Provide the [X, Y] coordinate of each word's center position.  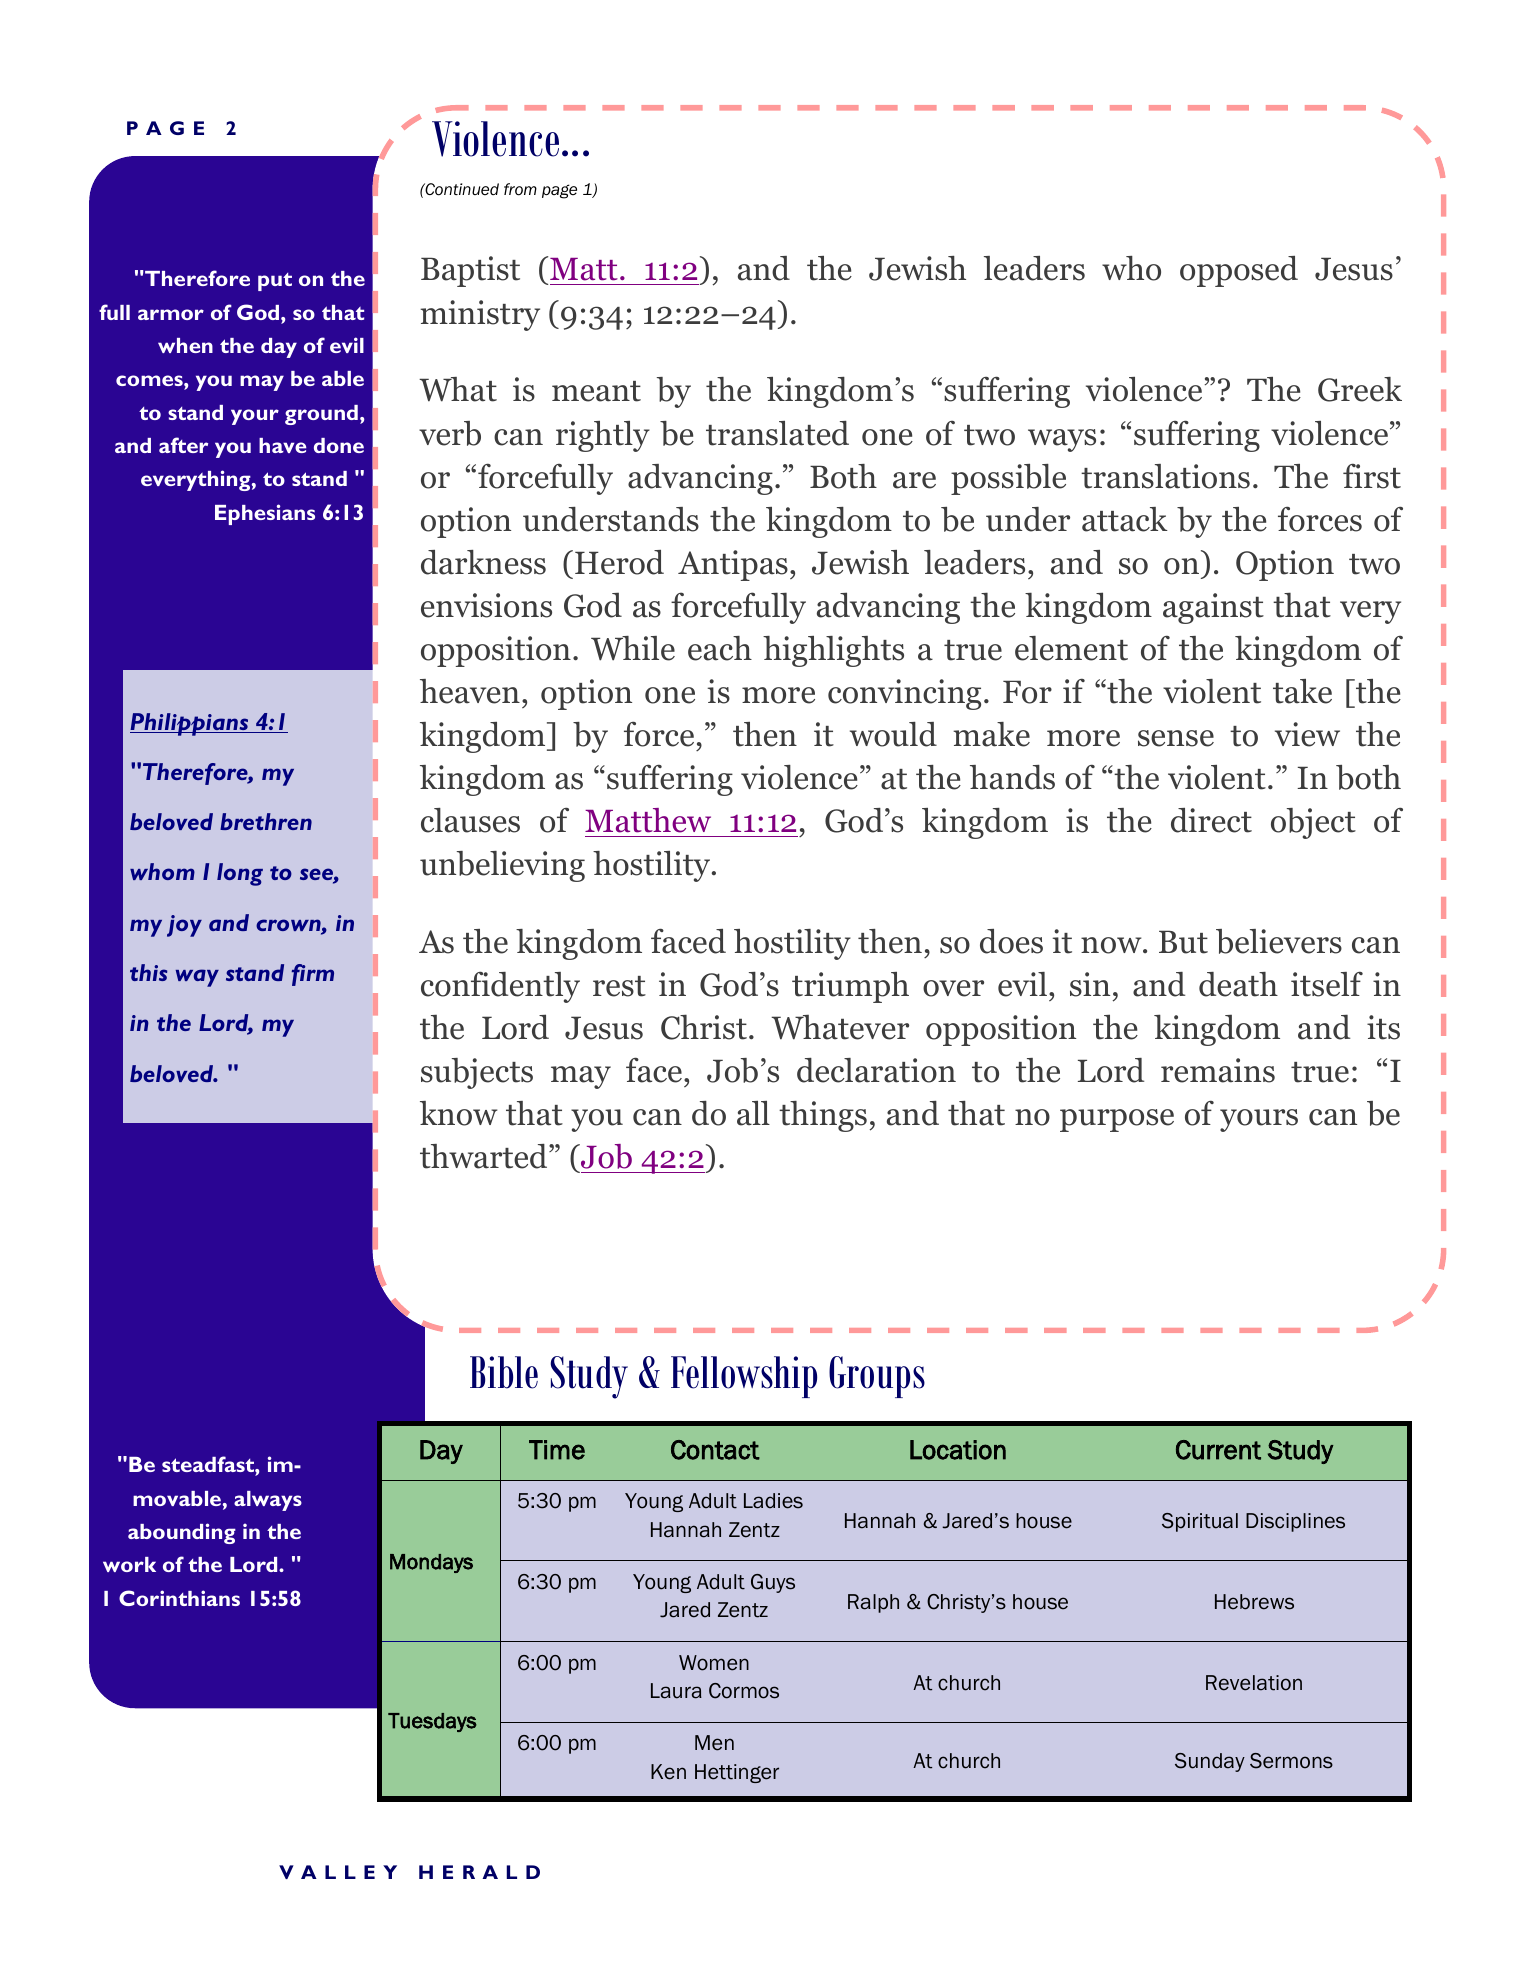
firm [313, 975]
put [275, 282]
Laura [676, 1691]
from [520, 189]
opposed [1239, 271]
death [1238, 984]
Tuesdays [432, 1722]
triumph [850, 987]
